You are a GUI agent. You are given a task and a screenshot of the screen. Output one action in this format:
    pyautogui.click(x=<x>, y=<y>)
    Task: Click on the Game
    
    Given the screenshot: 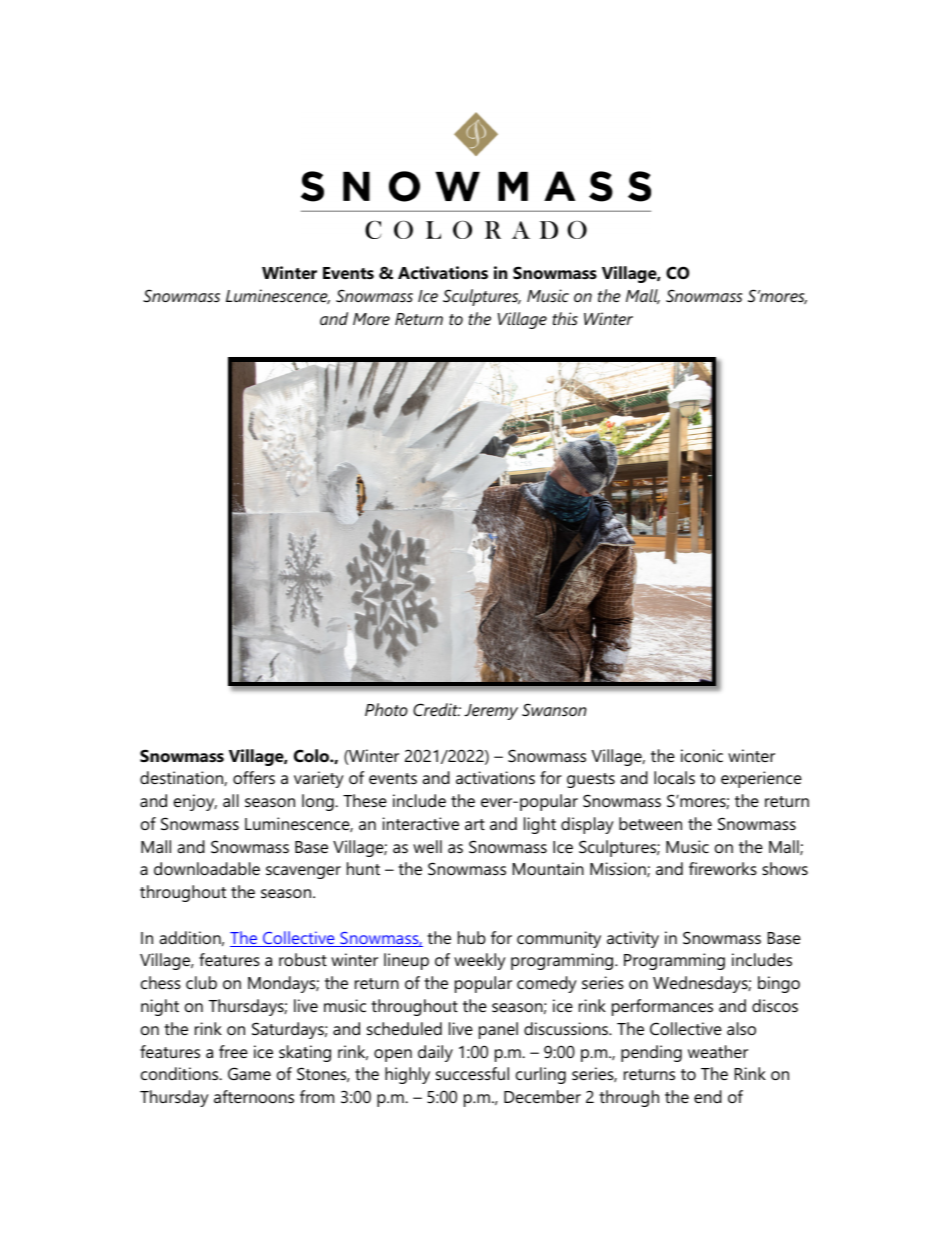 What is the action you would take?
    pyautogui.click(x=249, y=1073)
